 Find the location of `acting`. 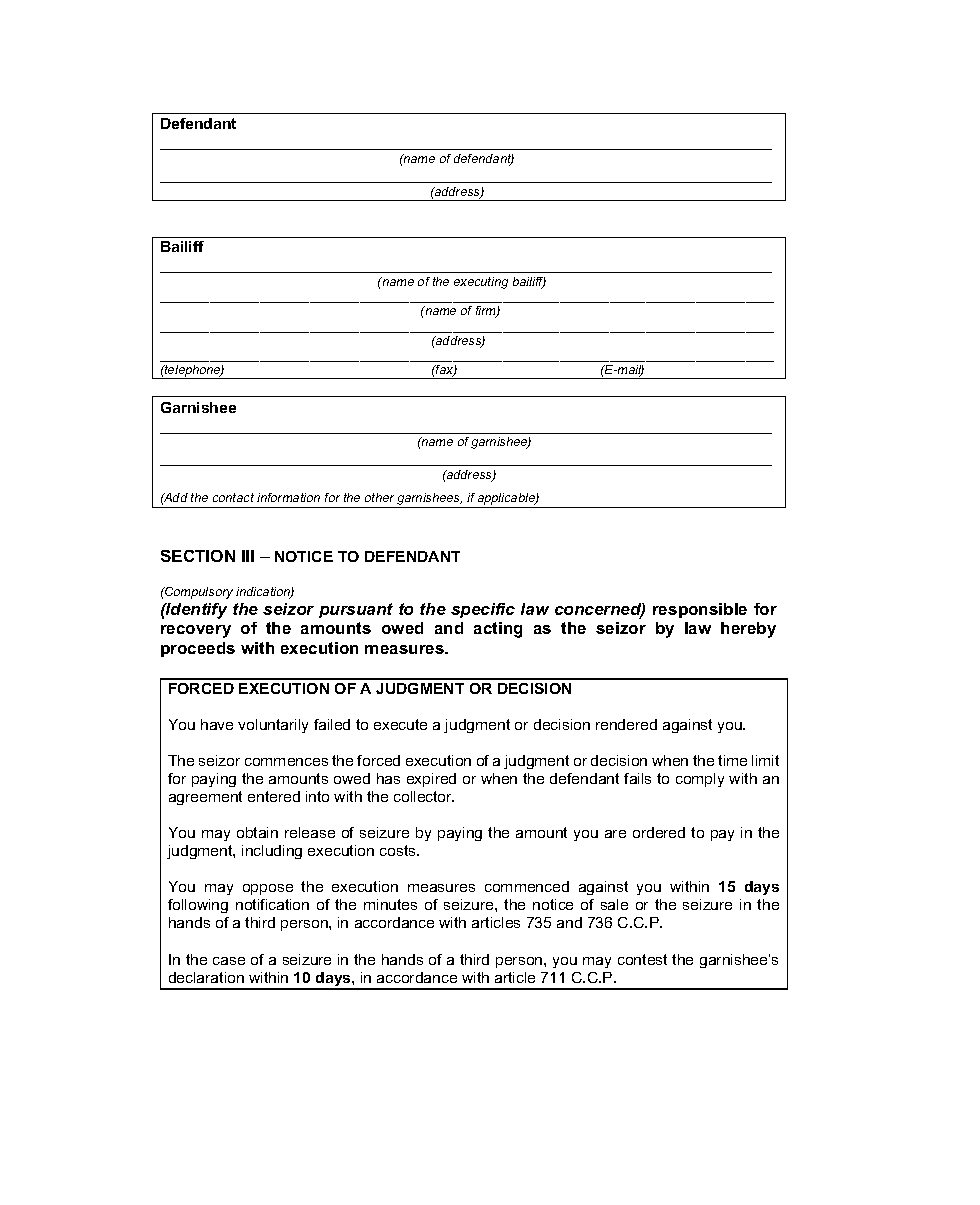

acting is located at coordinates (498, 630).
